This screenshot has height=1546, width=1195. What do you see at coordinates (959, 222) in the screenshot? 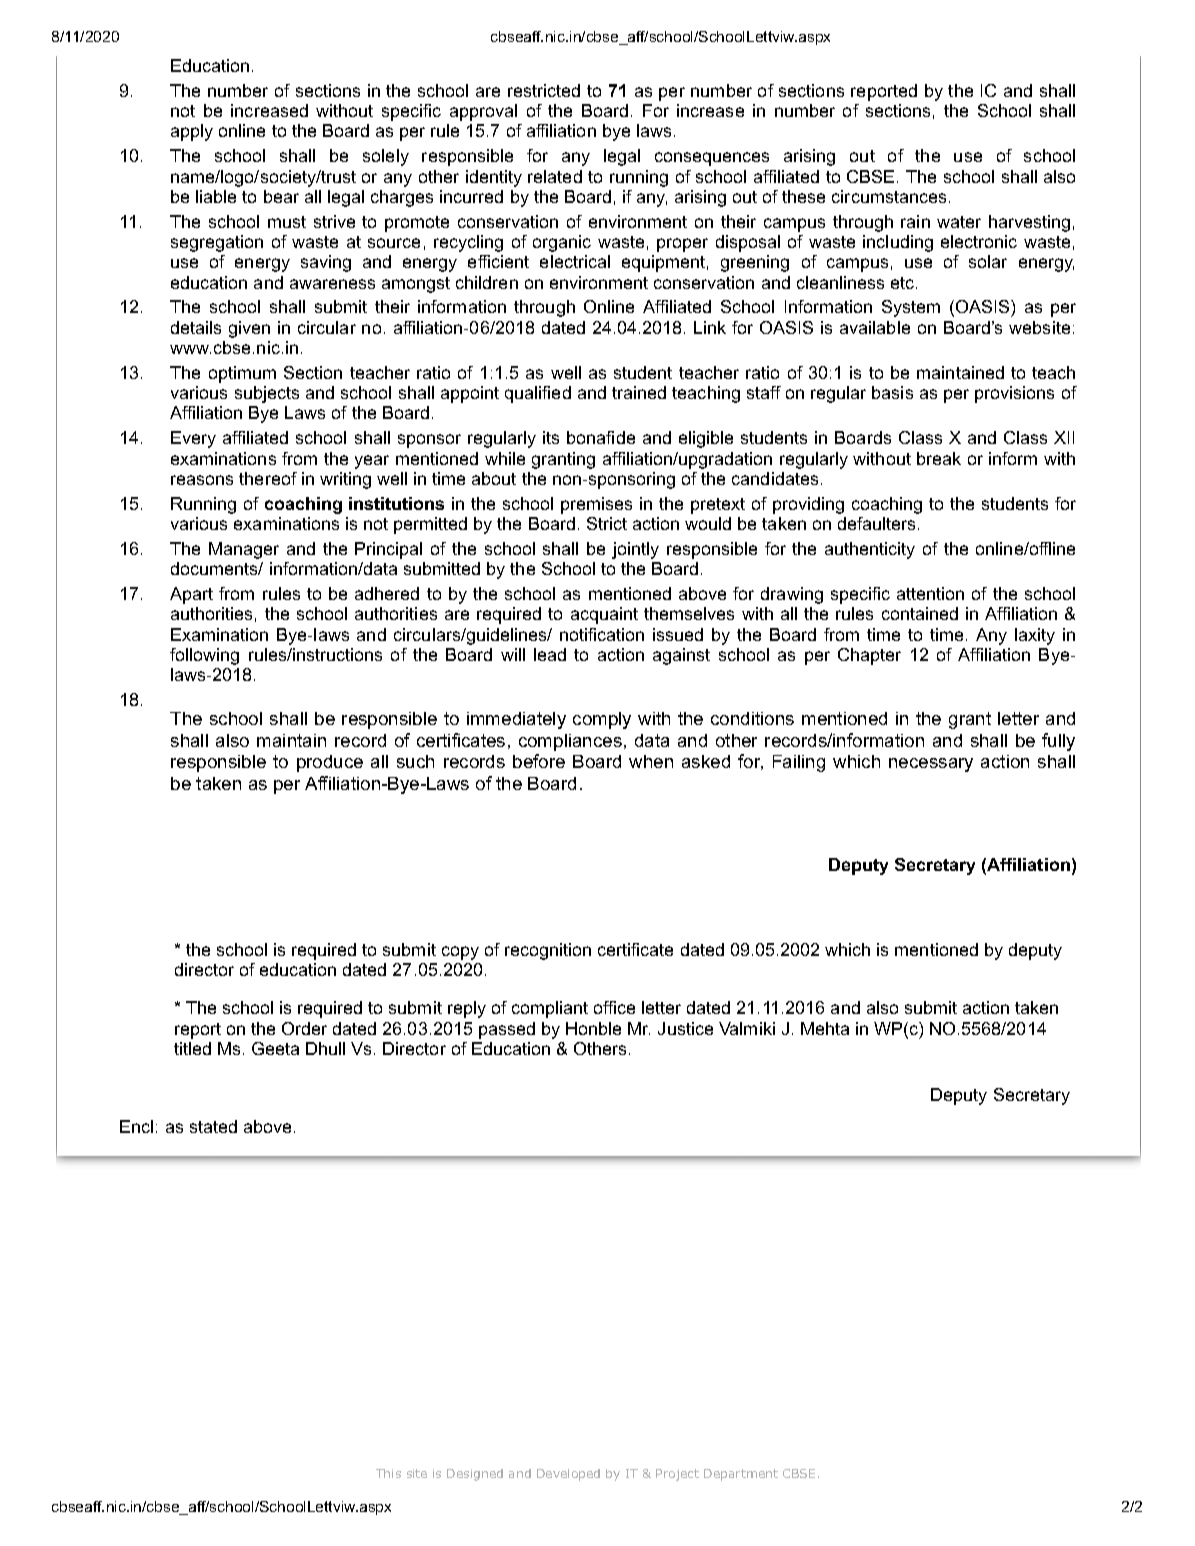
I see `water` at bounding box center [959, 222].
